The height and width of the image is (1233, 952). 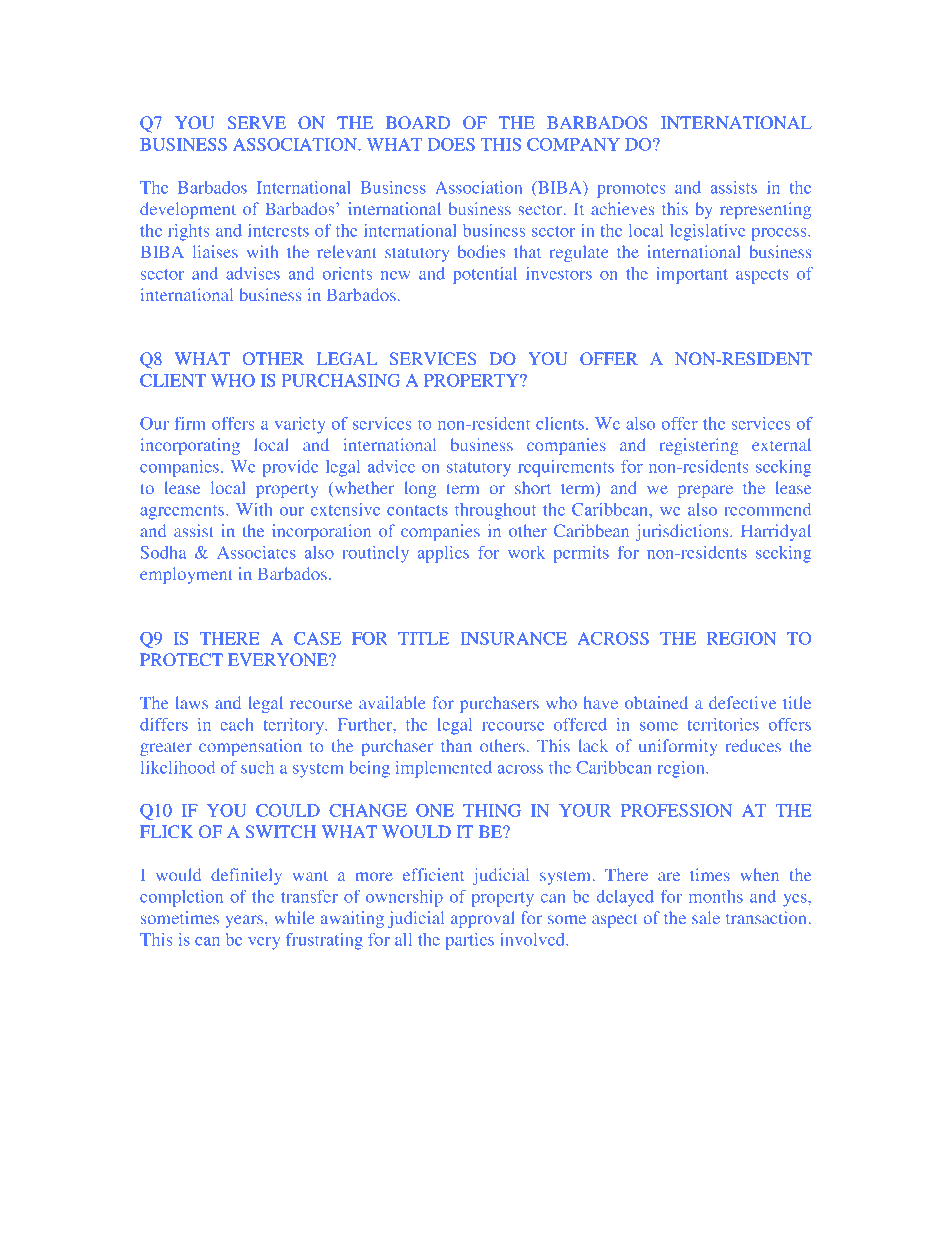 I want to click on registering, so click(x=699, y=446).
